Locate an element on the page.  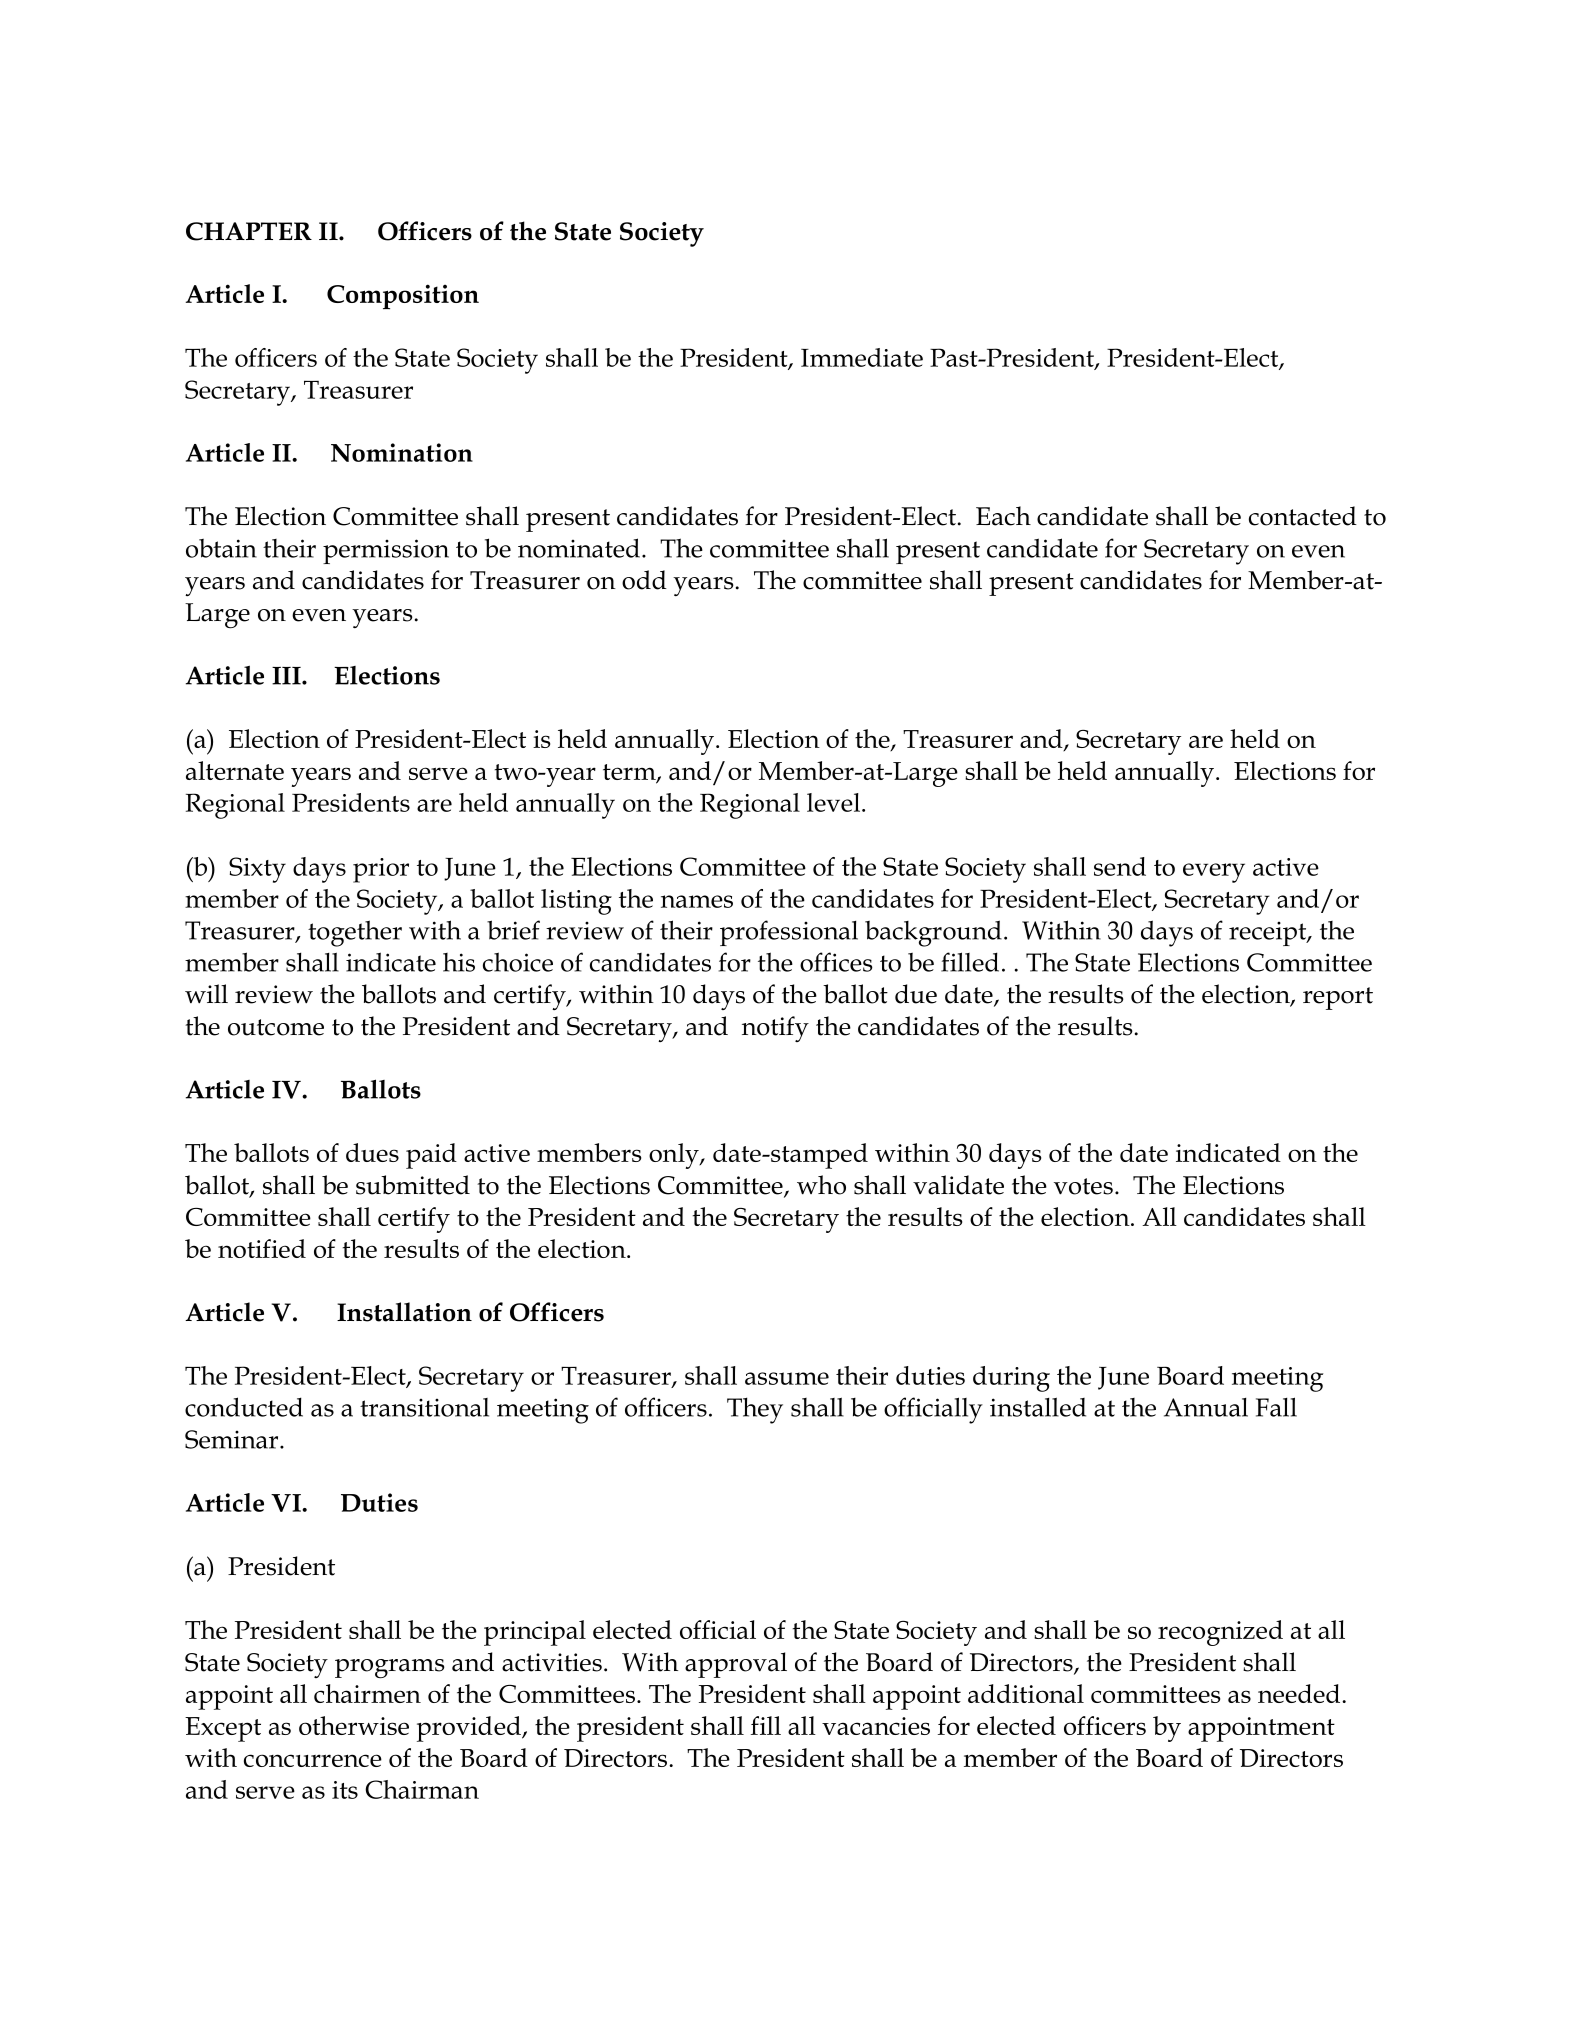
Each is located at coordinates (1003, 516).
